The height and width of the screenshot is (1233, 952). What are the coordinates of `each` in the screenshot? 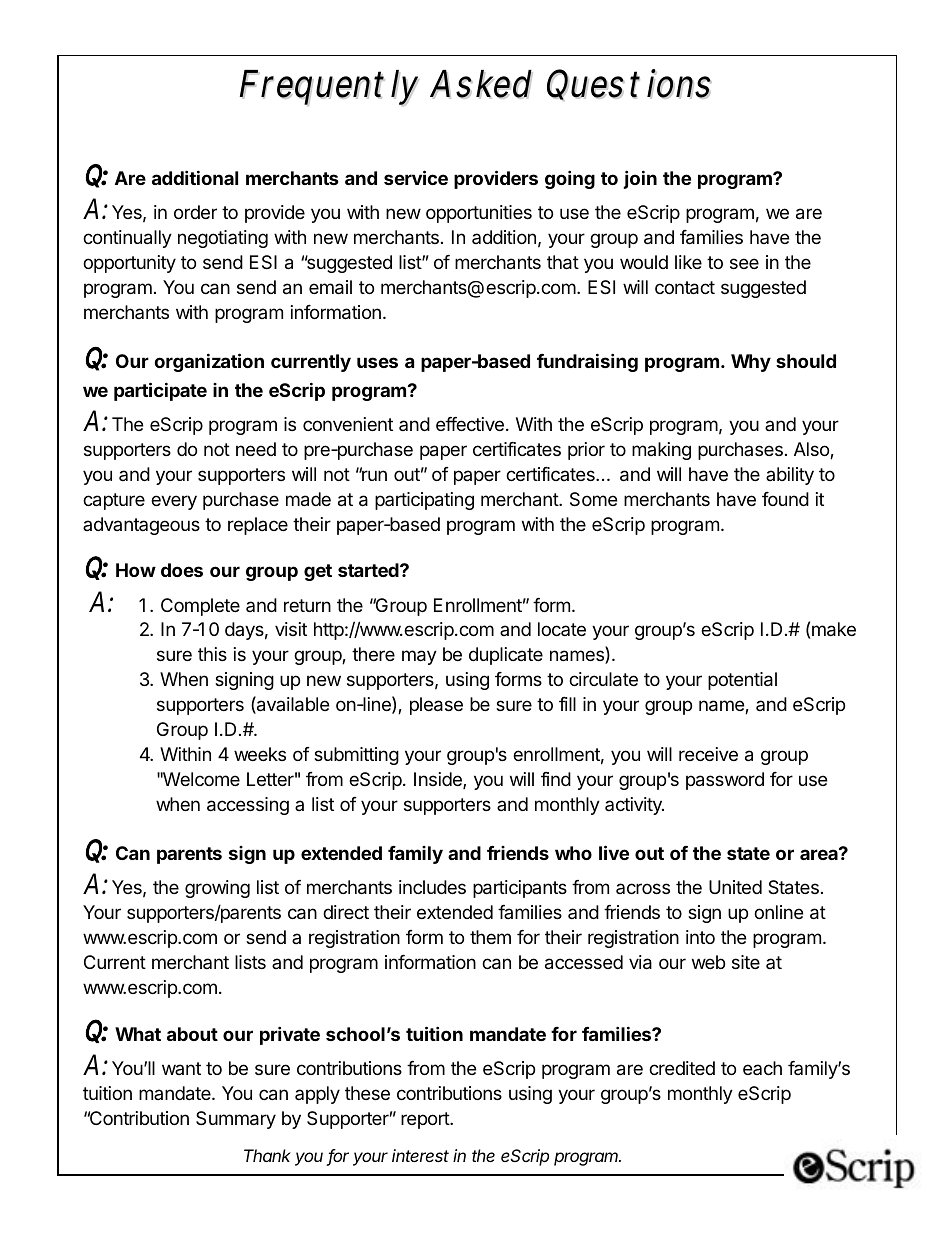 It's located at (762, 1068).
